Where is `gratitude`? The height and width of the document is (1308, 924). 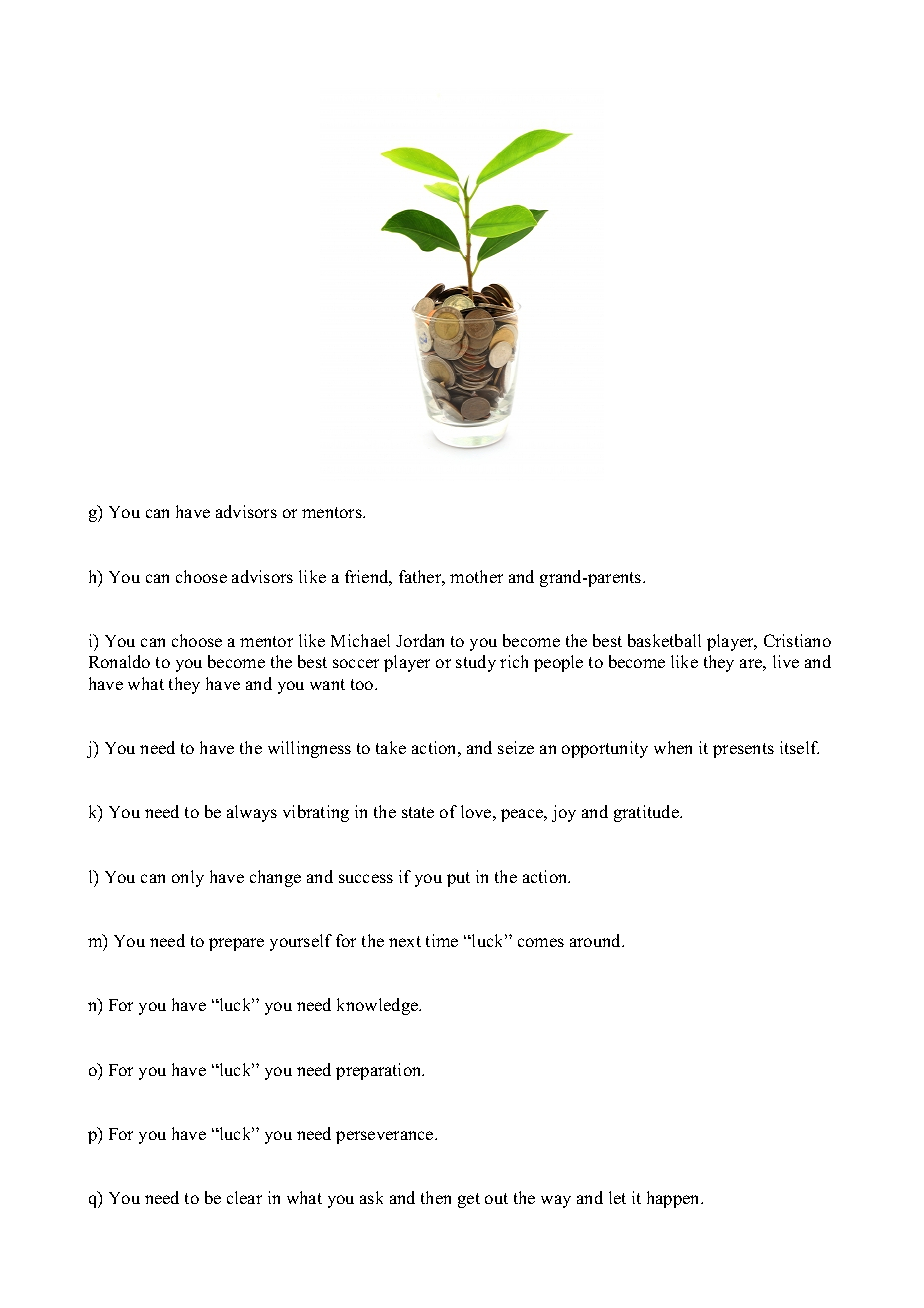 gratitude is located at coordinates (647, 813).
